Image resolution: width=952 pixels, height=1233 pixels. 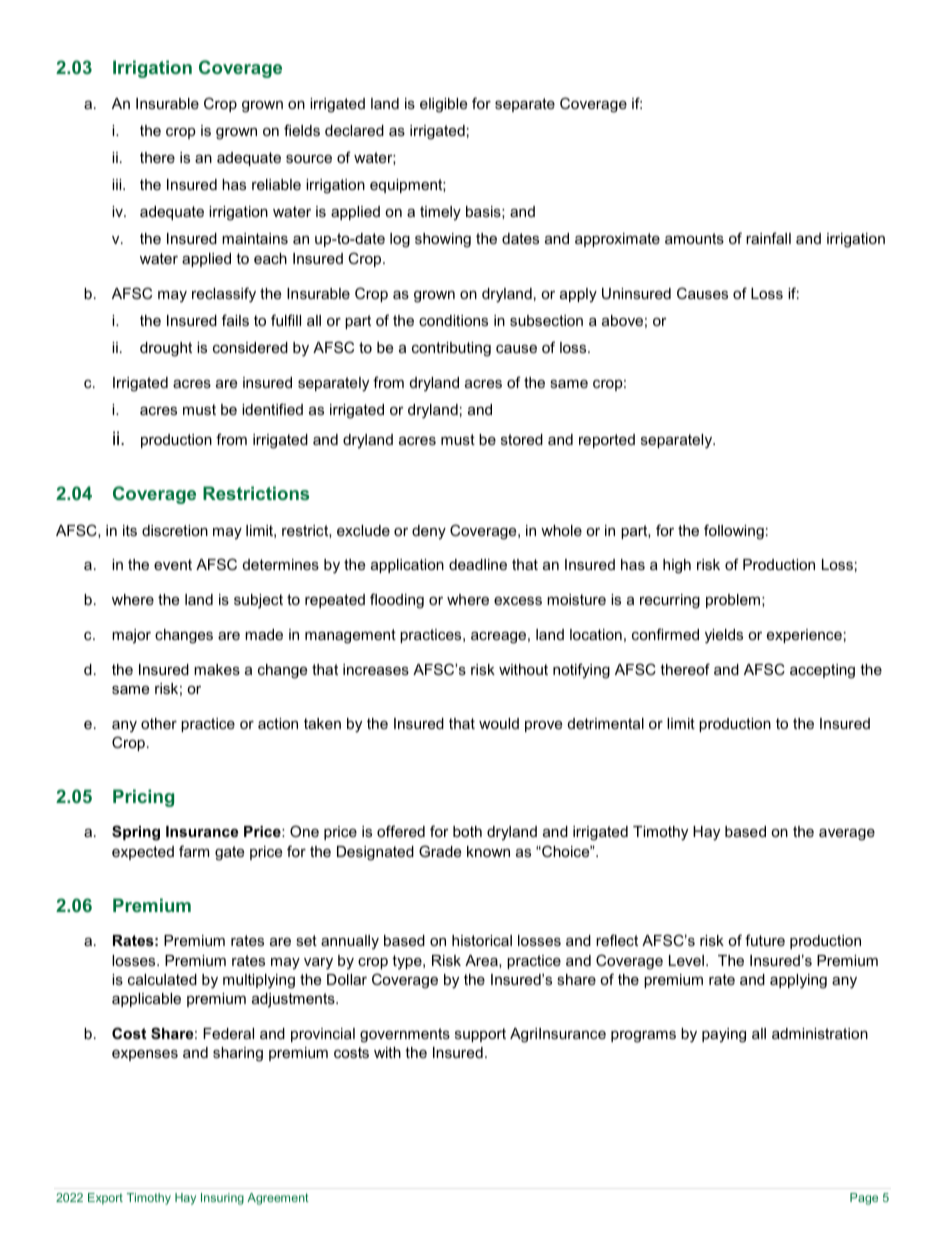 I want to click on other, so click(x=159, y=723).
